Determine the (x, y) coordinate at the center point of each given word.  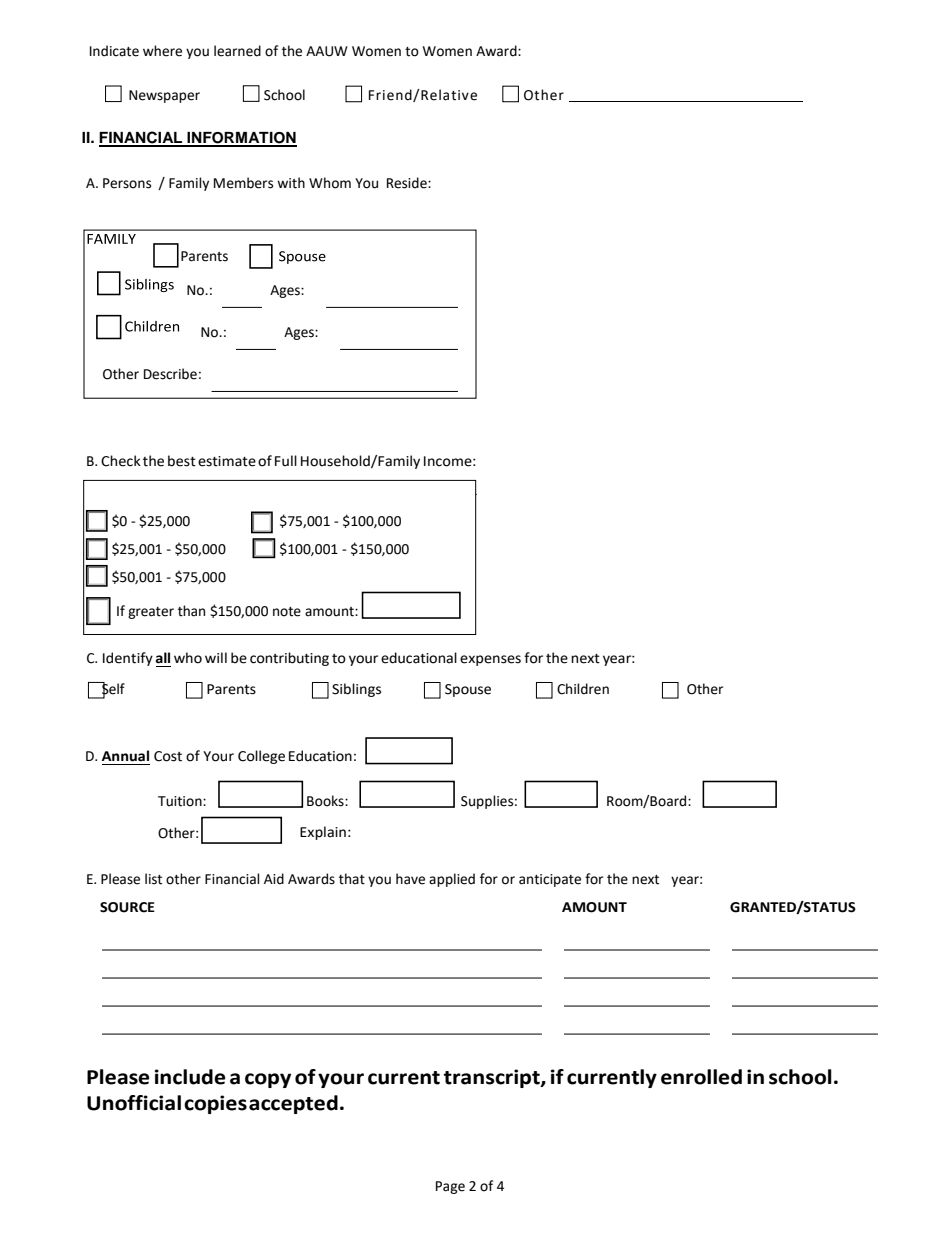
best (182, 461)
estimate (227, 461)
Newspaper (164, 96)
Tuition (181, 801)
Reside (408, 183)
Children (583, 689)
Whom (330, 183)
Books (326, 801)
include (190, 1077)
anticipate (550, 880)
